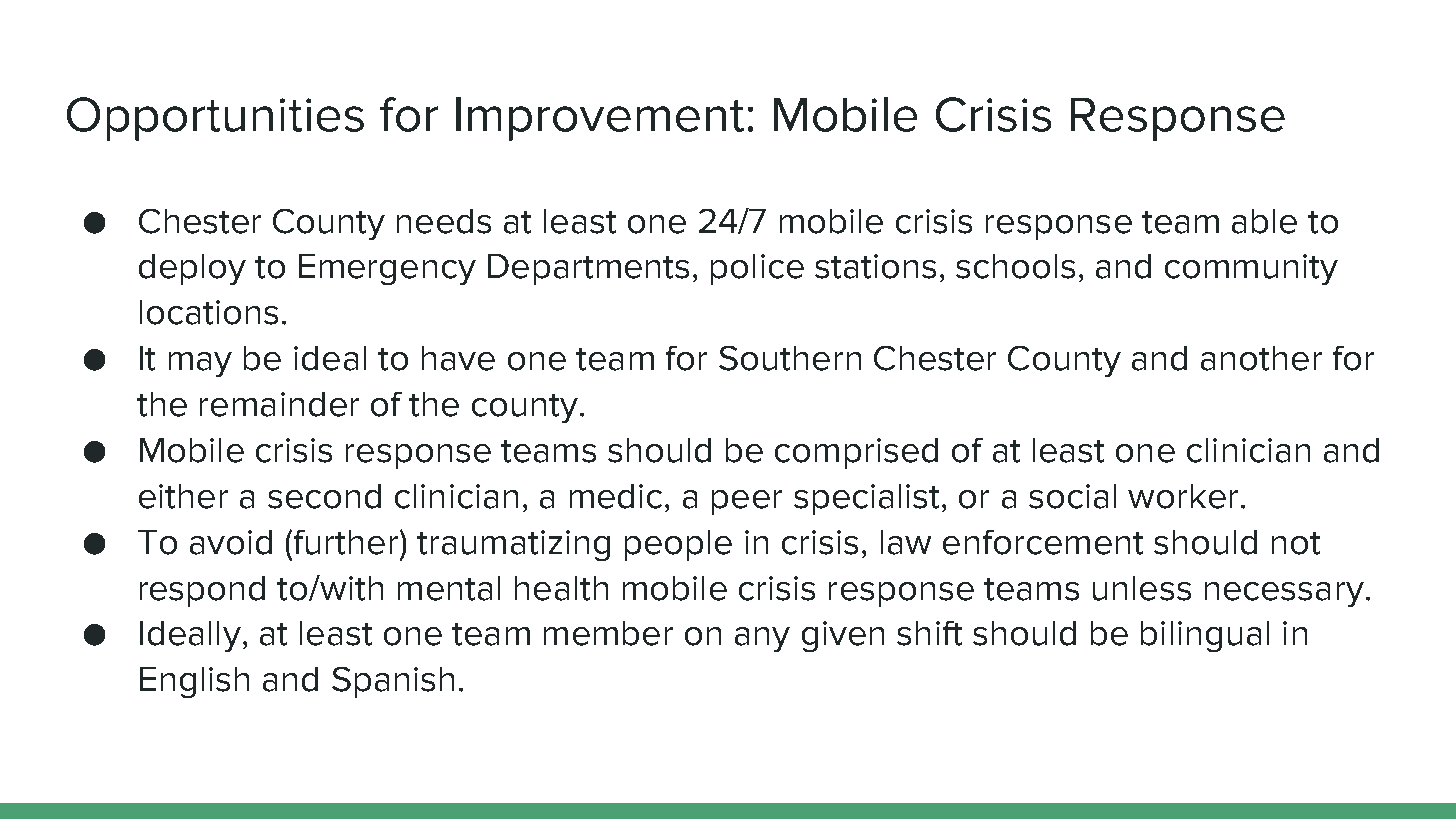 The height and width of the document is (819, 1456). Describe the element at coordinates (600, 119) in the document. I see `Improvement` at that location.
